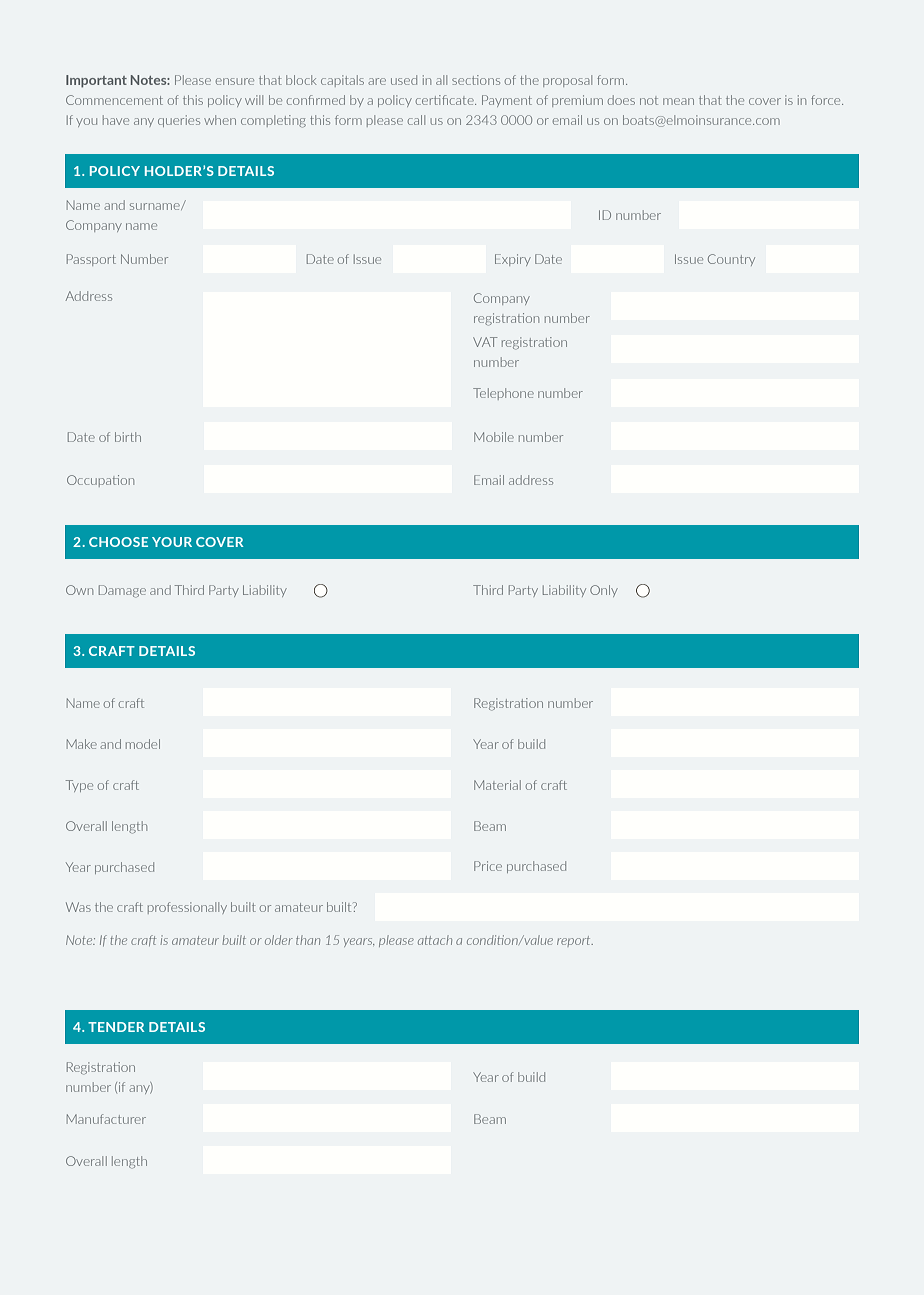  I want to click on Manufacturer, so click(106, 1119).
